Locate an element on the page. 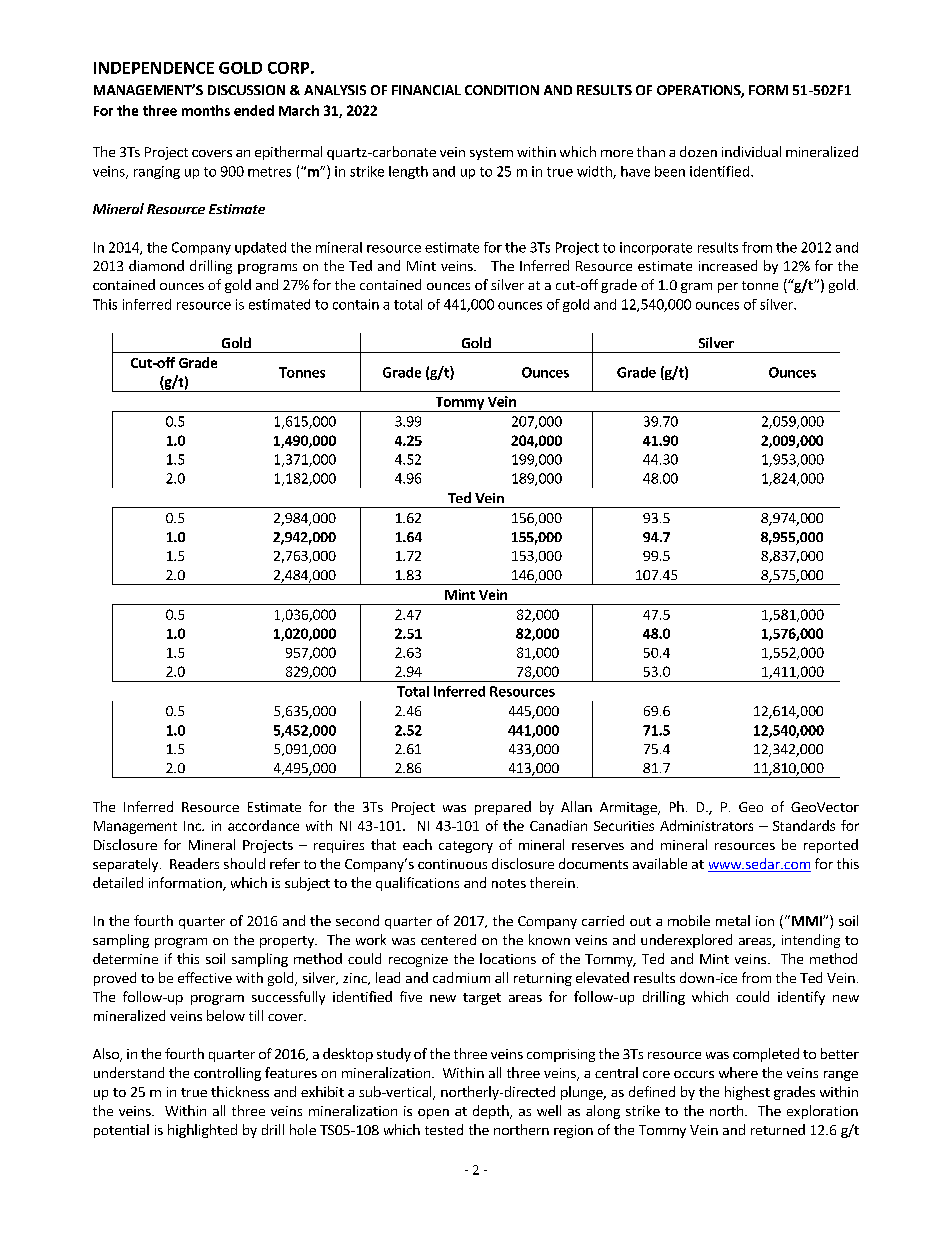 The height and width of the image is (1233, 952). prepared is located at coordinates (503, 808).
